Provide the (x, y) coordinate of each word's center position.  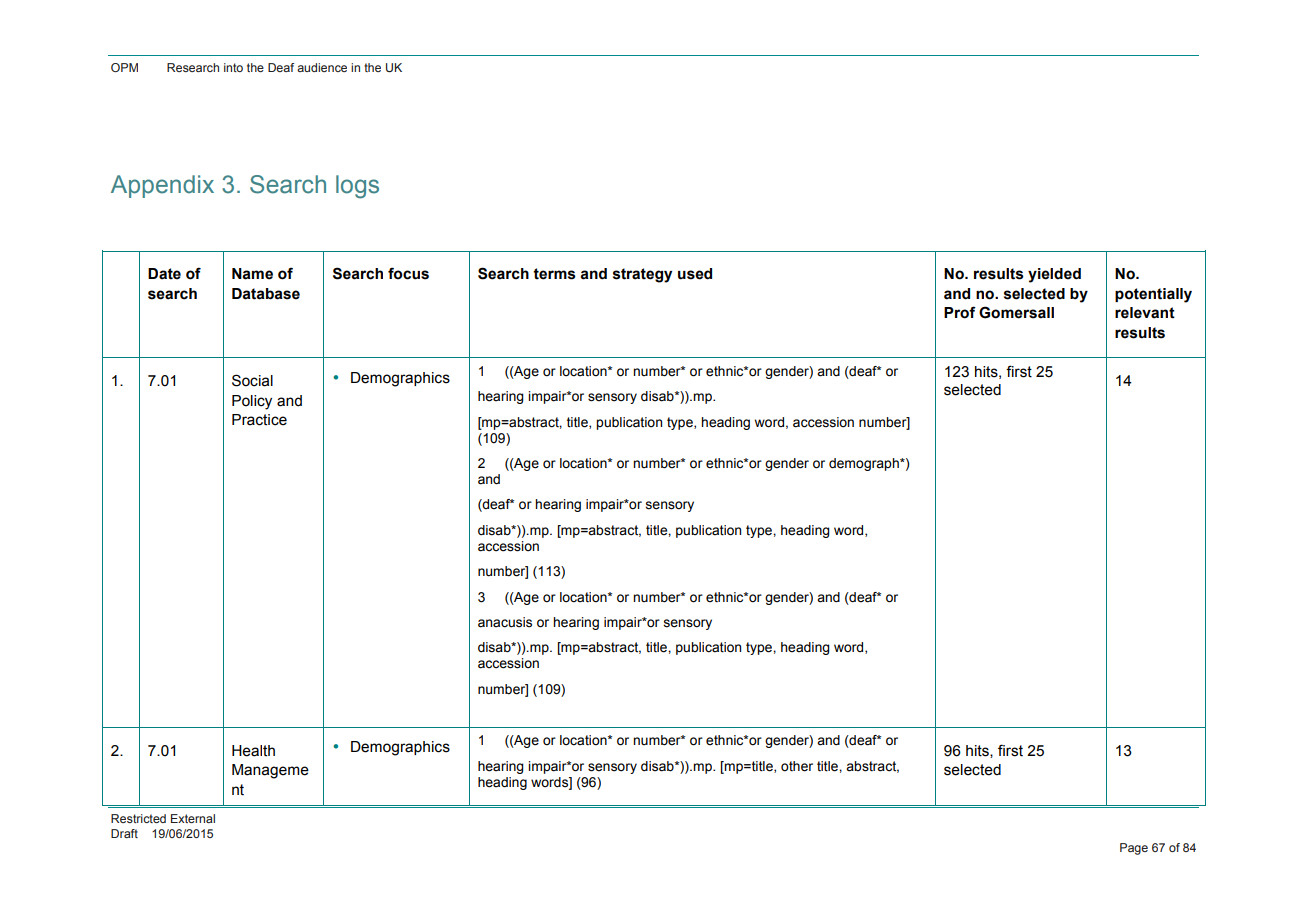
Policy (252, 402)
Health (253, 751)
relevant (1145, 313)
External (193, 818)
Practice (259, 420)
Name (252, 274)
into (233, 67)
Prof (960, 312)
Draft (124, 833)
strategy (642, 275)
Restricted (138, 818)
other (797, 766)
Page (1134, 849)
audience (322, 67)
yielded (1054, 275)
